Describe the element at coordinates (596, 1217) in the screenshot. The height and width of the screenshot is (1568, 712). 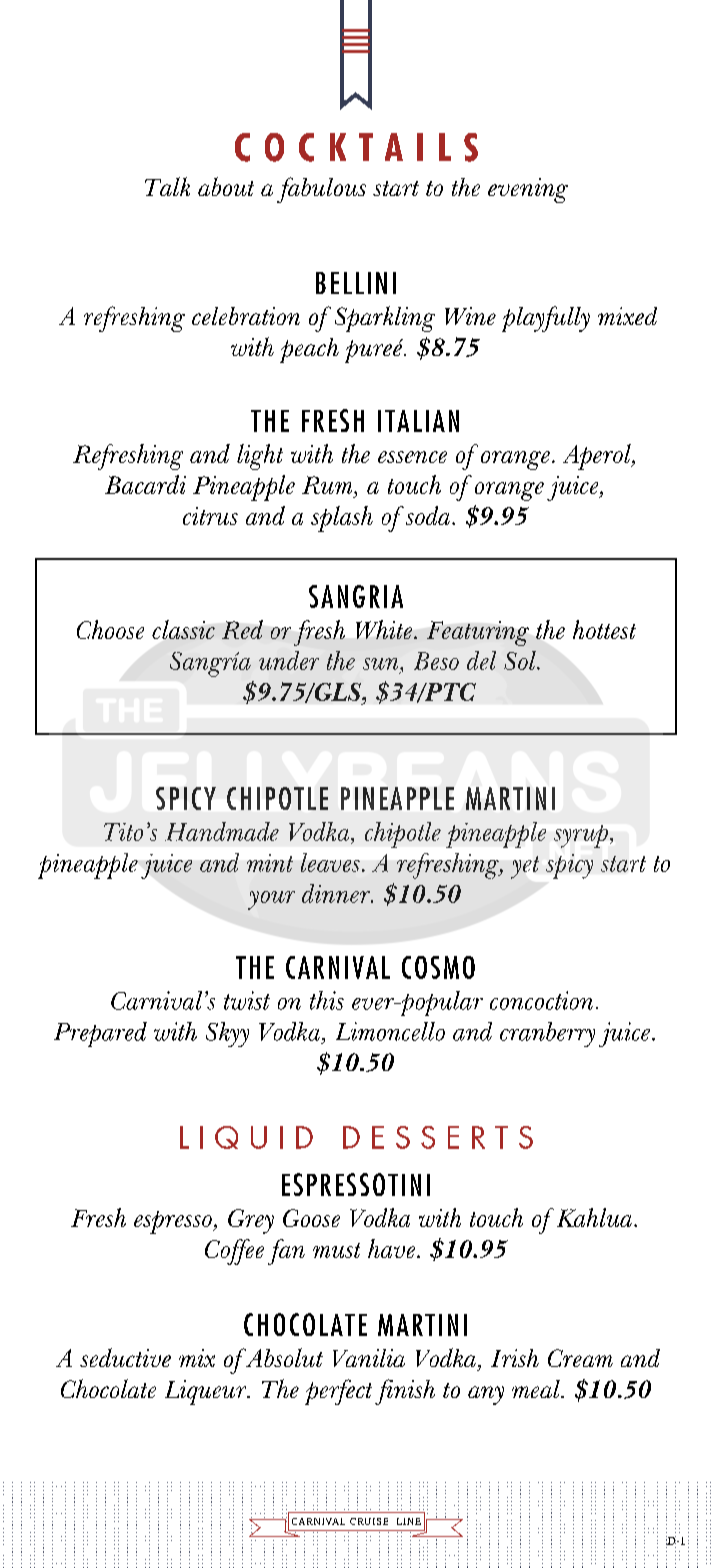
I see `Kahlua` at that location.
